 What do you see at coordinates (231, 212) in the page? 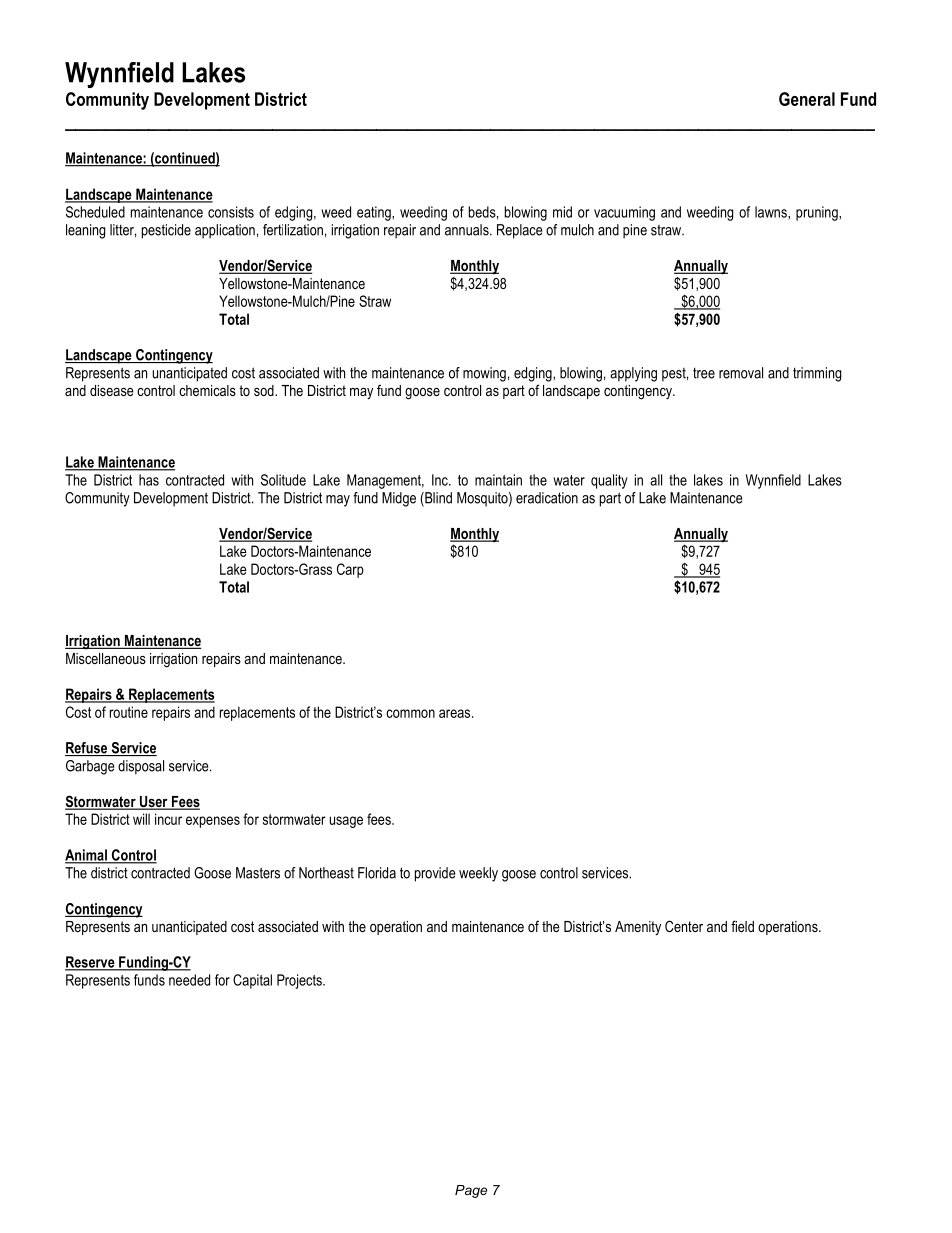
I see `consists` at bounding box center [231, 212].
